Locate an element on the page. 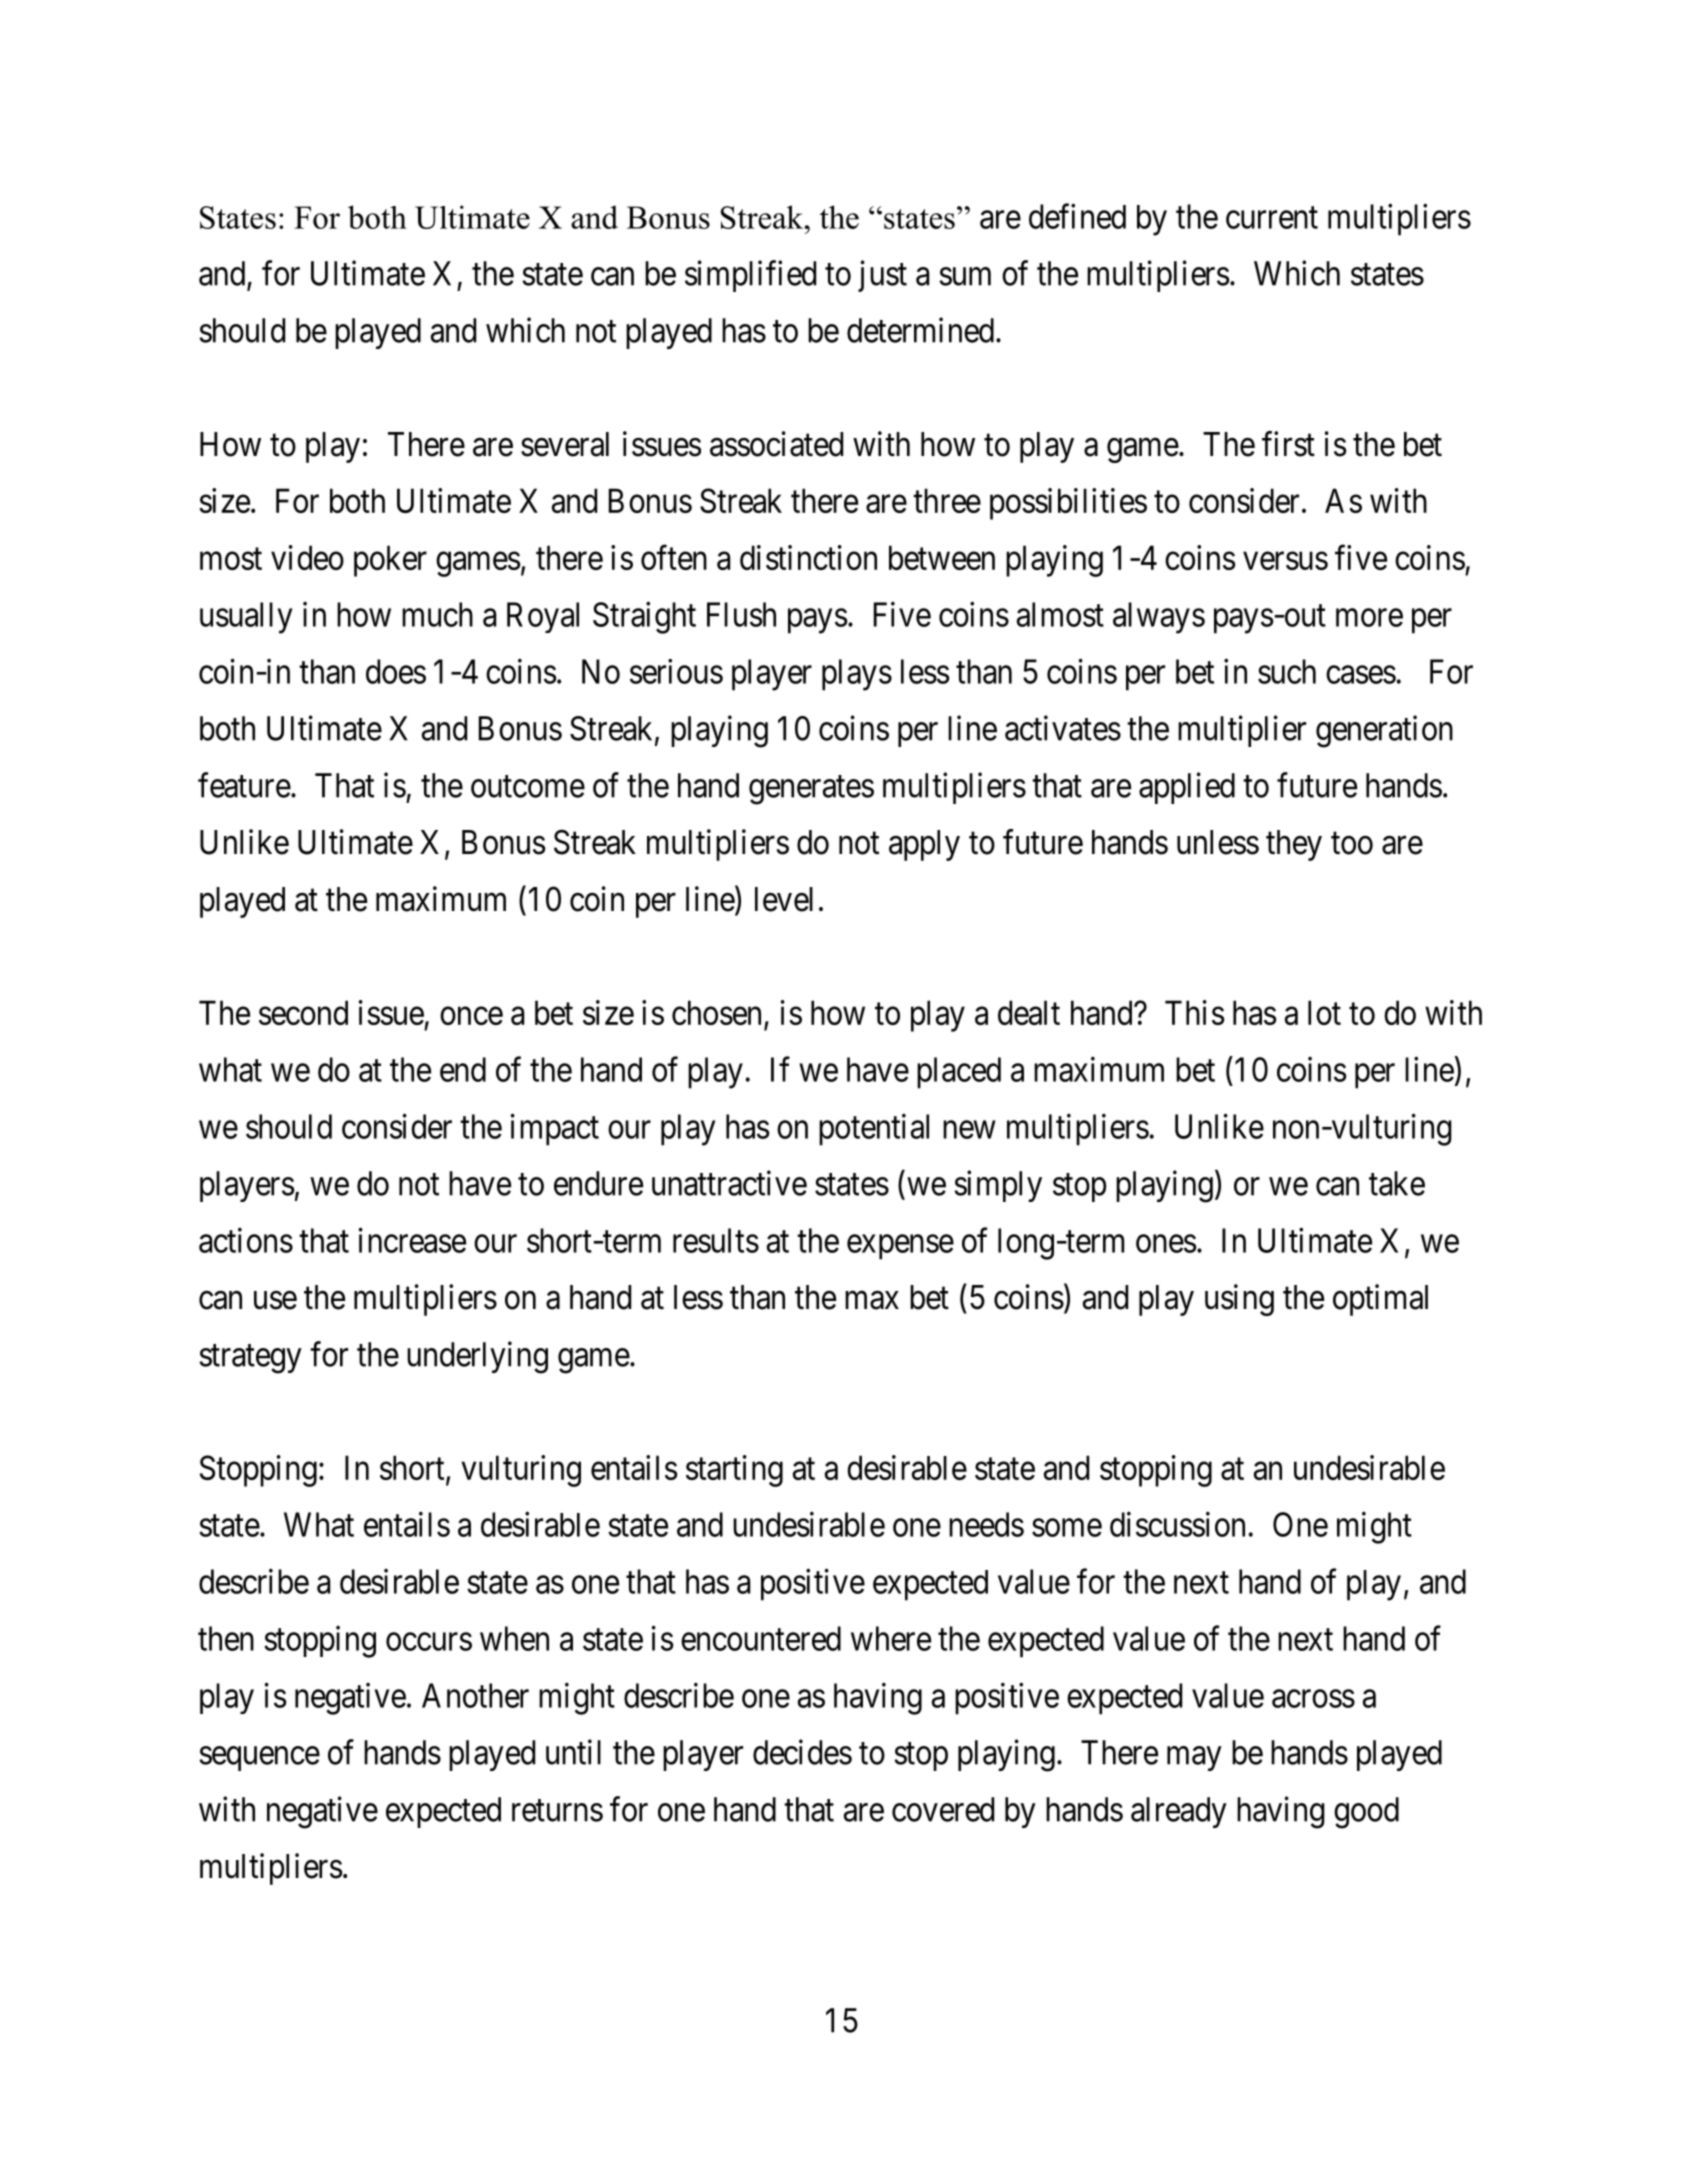 This image has height=2176, width=1682. such is located at coordinates (1287, 671).
